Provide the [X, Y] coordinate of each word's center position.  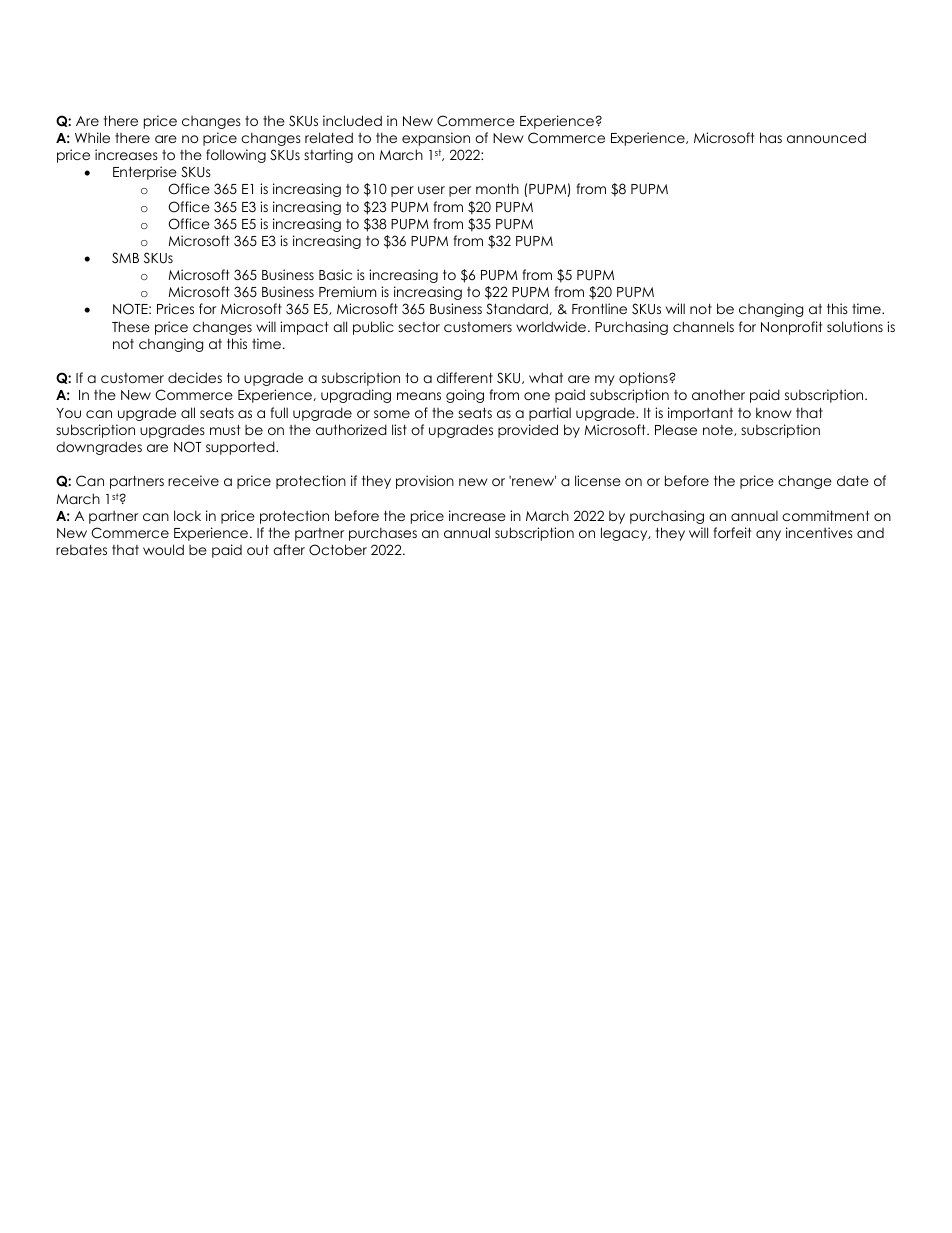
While [92, 137]
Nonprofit [791, 328]
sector [419, 327]
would [163, 549]
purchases [383, 534]
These [131, 326]
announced [826, 137]
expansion [436, 139]
